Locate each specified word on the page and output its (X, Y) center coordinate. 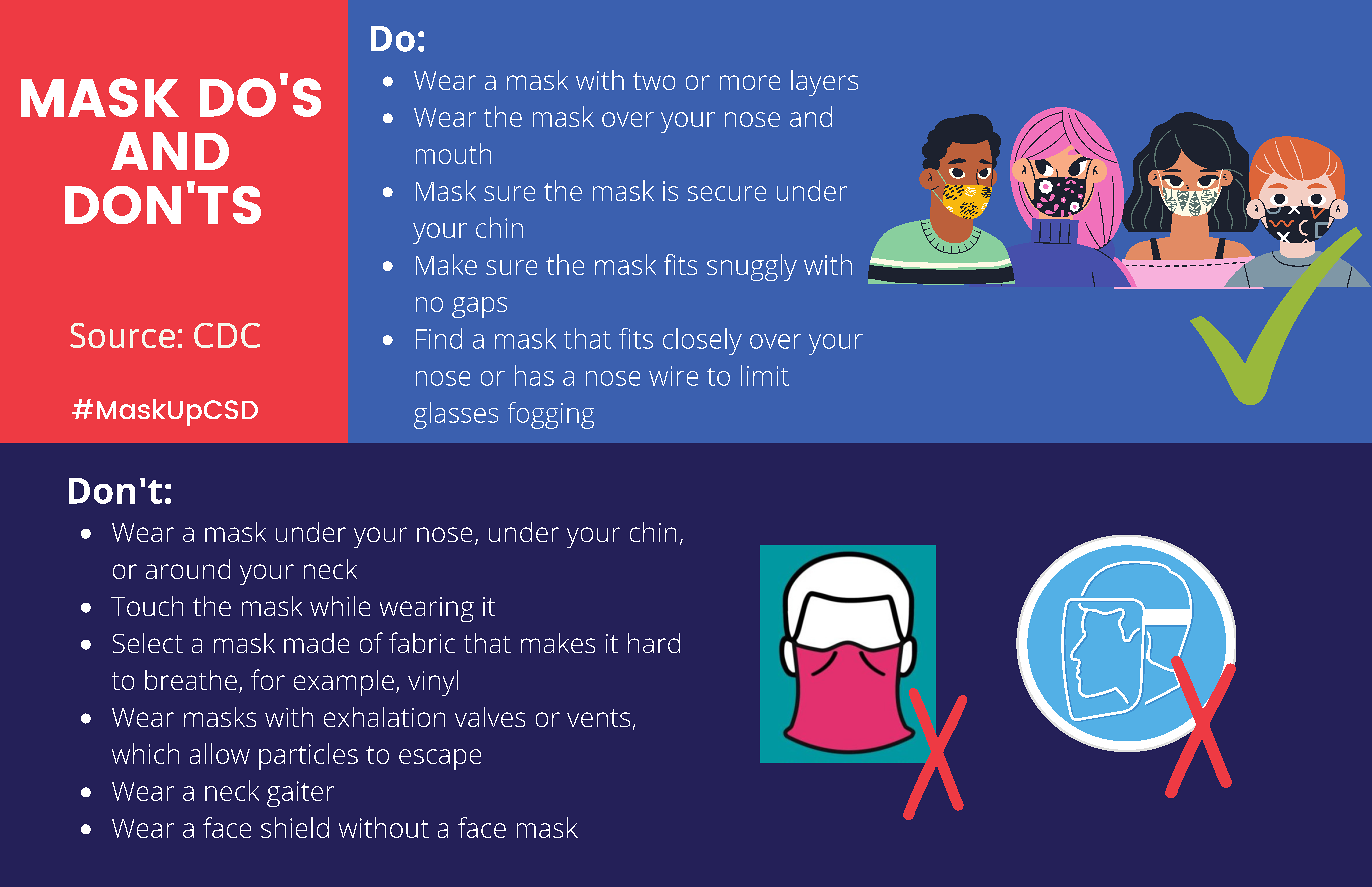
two (654, 81)
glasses (456, 415)
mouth (453, 153)
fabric (422, 642)
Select (148, 643)
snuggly (752, 267)
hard (654, 643)
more (750, 82)
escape (440, 759)
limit (765, 375)
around (188, 569)
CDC (227, 335)
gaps (479, 307)
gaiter (300, 794)
